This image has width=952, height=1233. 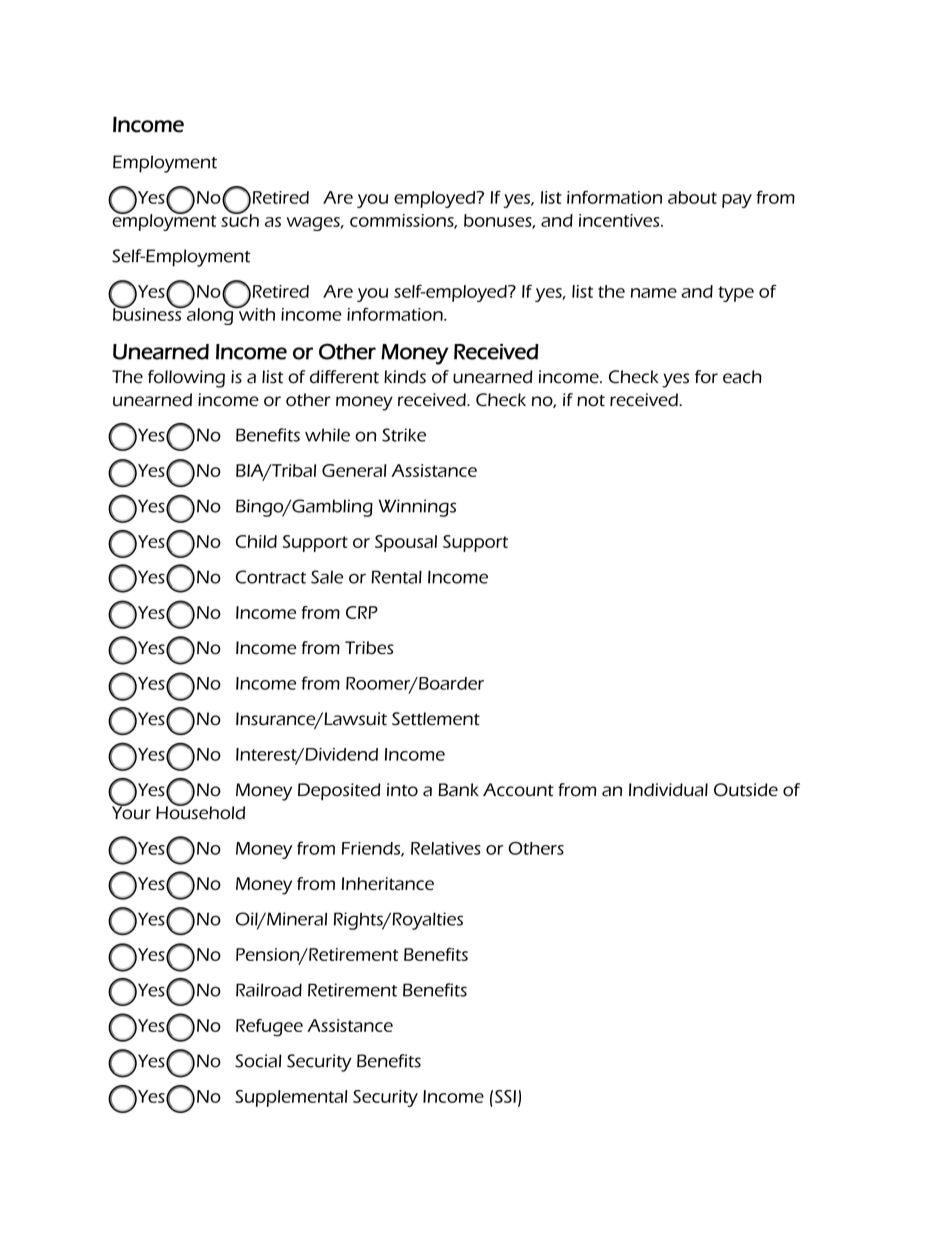 I want to click on incentives, so click(x=620, y=220).
